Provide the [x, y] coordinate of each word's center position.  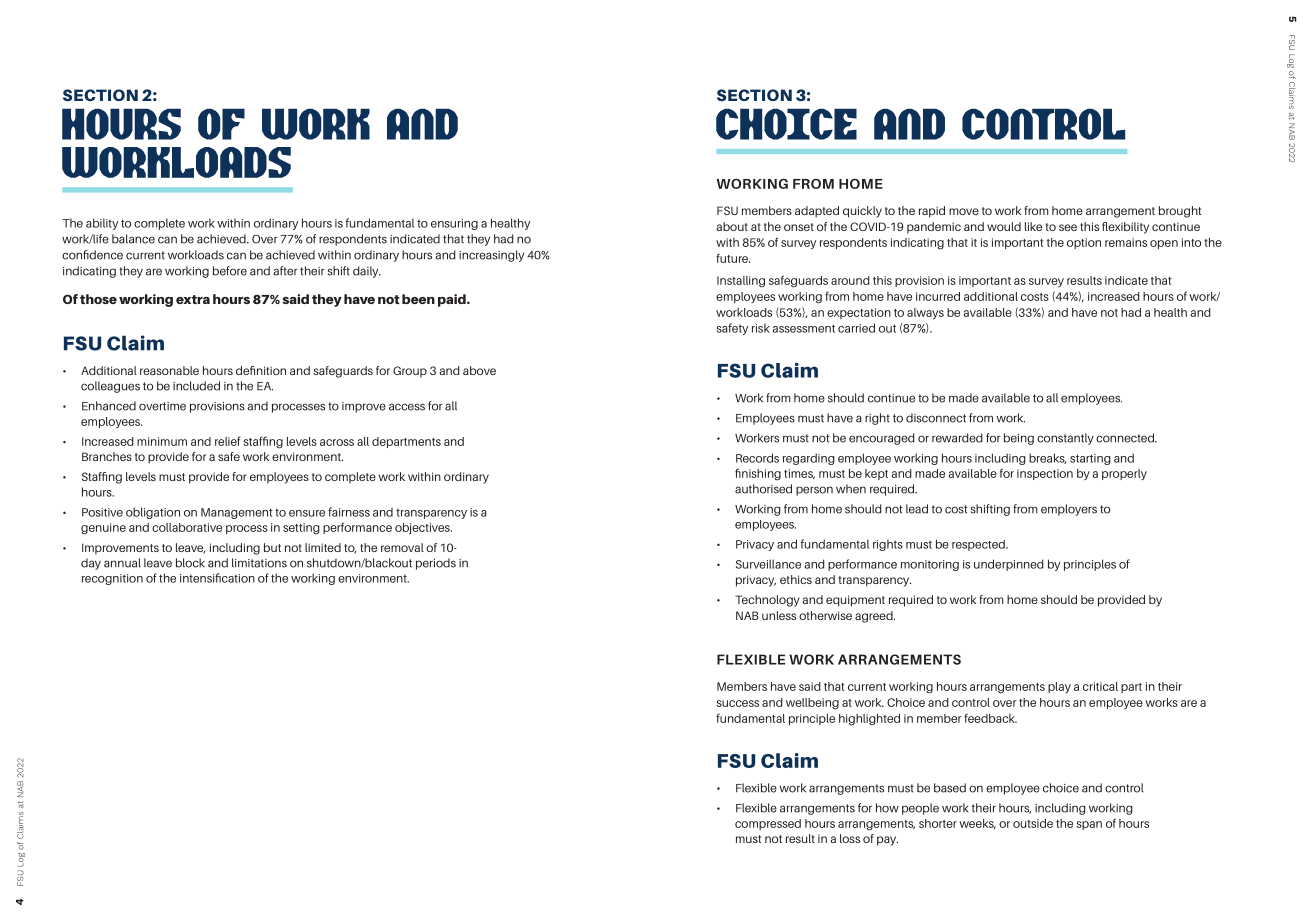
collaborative [187, 527]
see [1068, 227]
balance [133, 239]
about [732, 226]
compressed [768, 824]
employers [1069, 510]
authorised [763, 489]
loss [850, 838]
